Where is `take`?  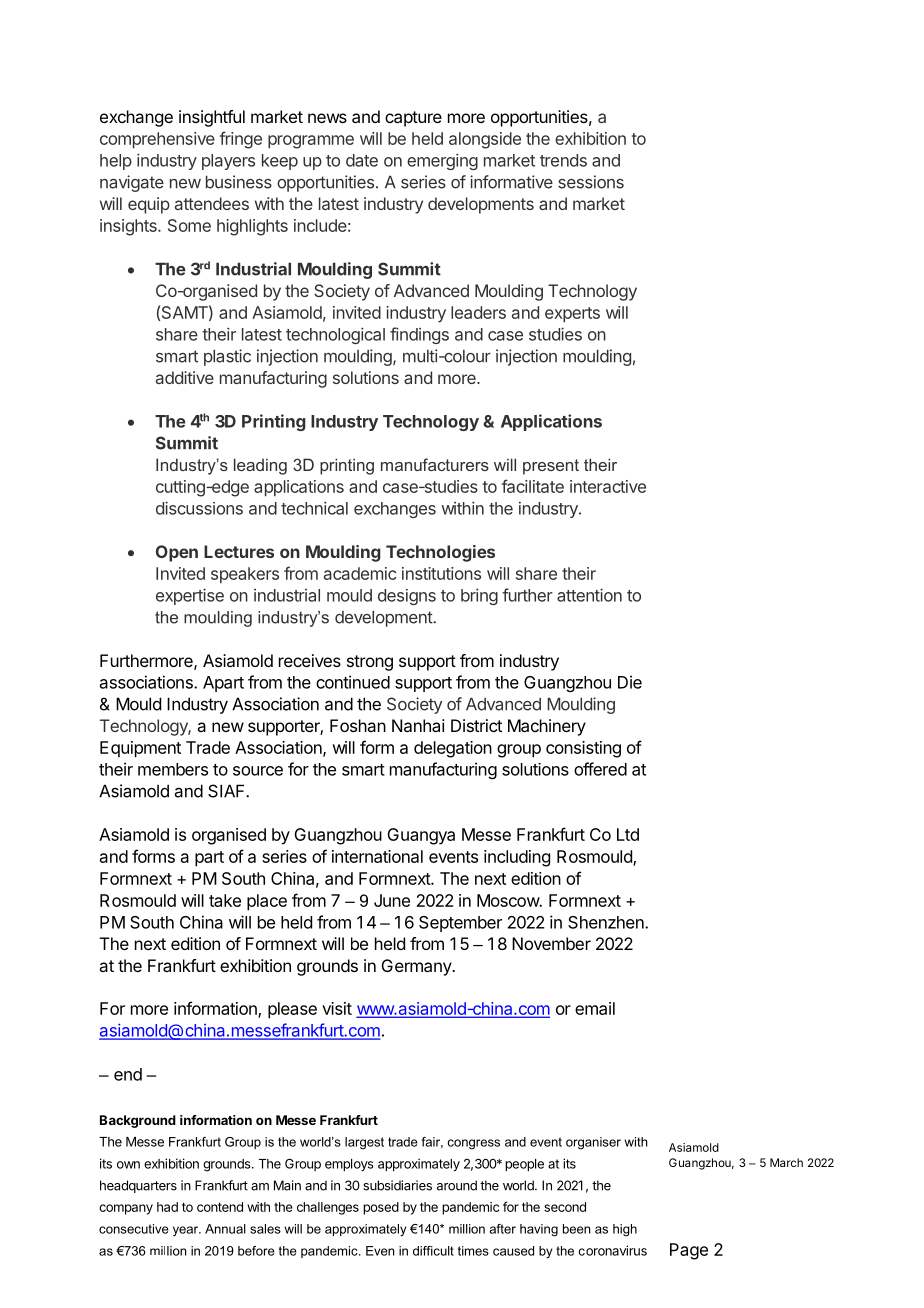 take is located at coordinates (225, 900).
